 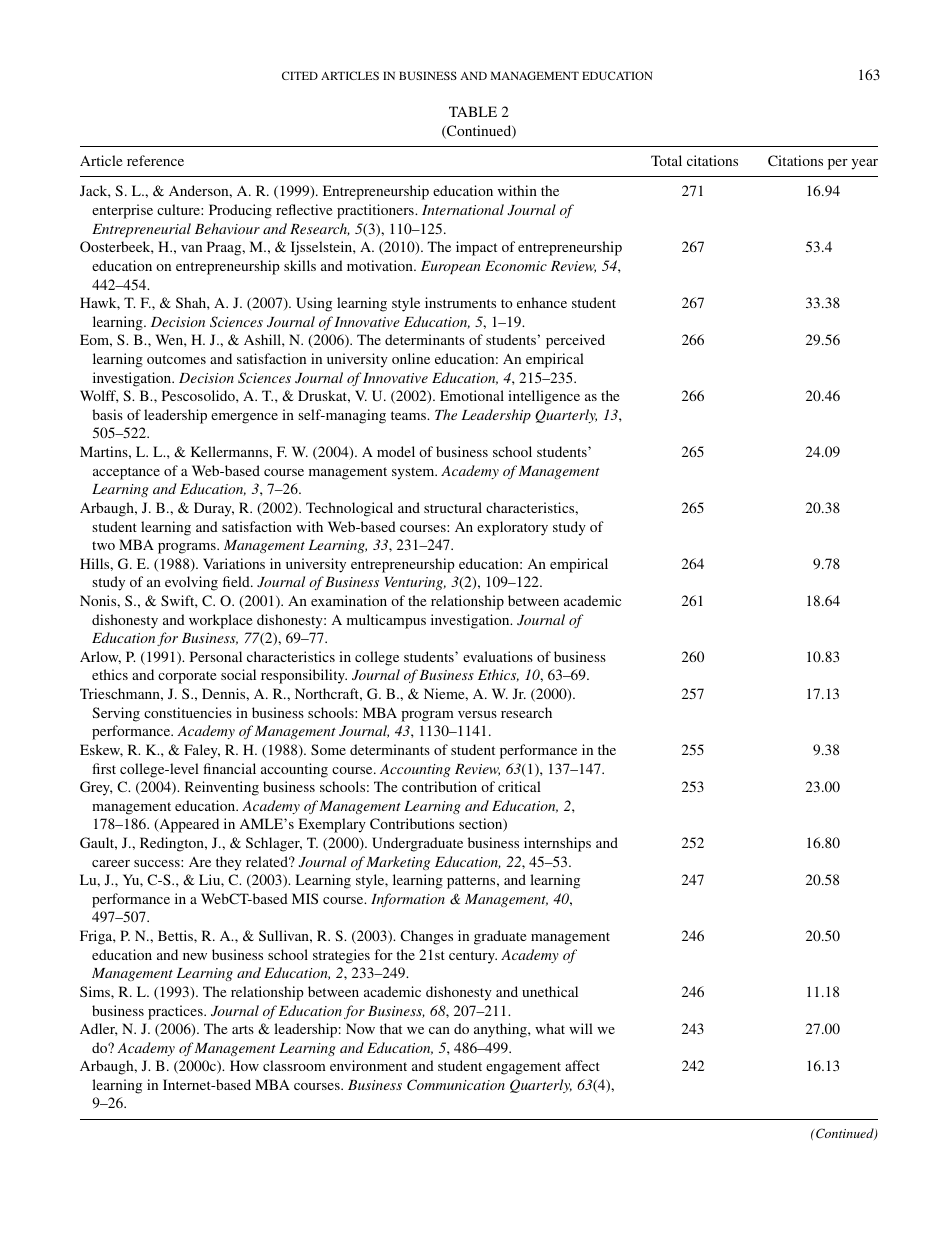 What do you see at coordinates (519, 786) in the document?
I see `critical` at bounding box center [519, 786].
